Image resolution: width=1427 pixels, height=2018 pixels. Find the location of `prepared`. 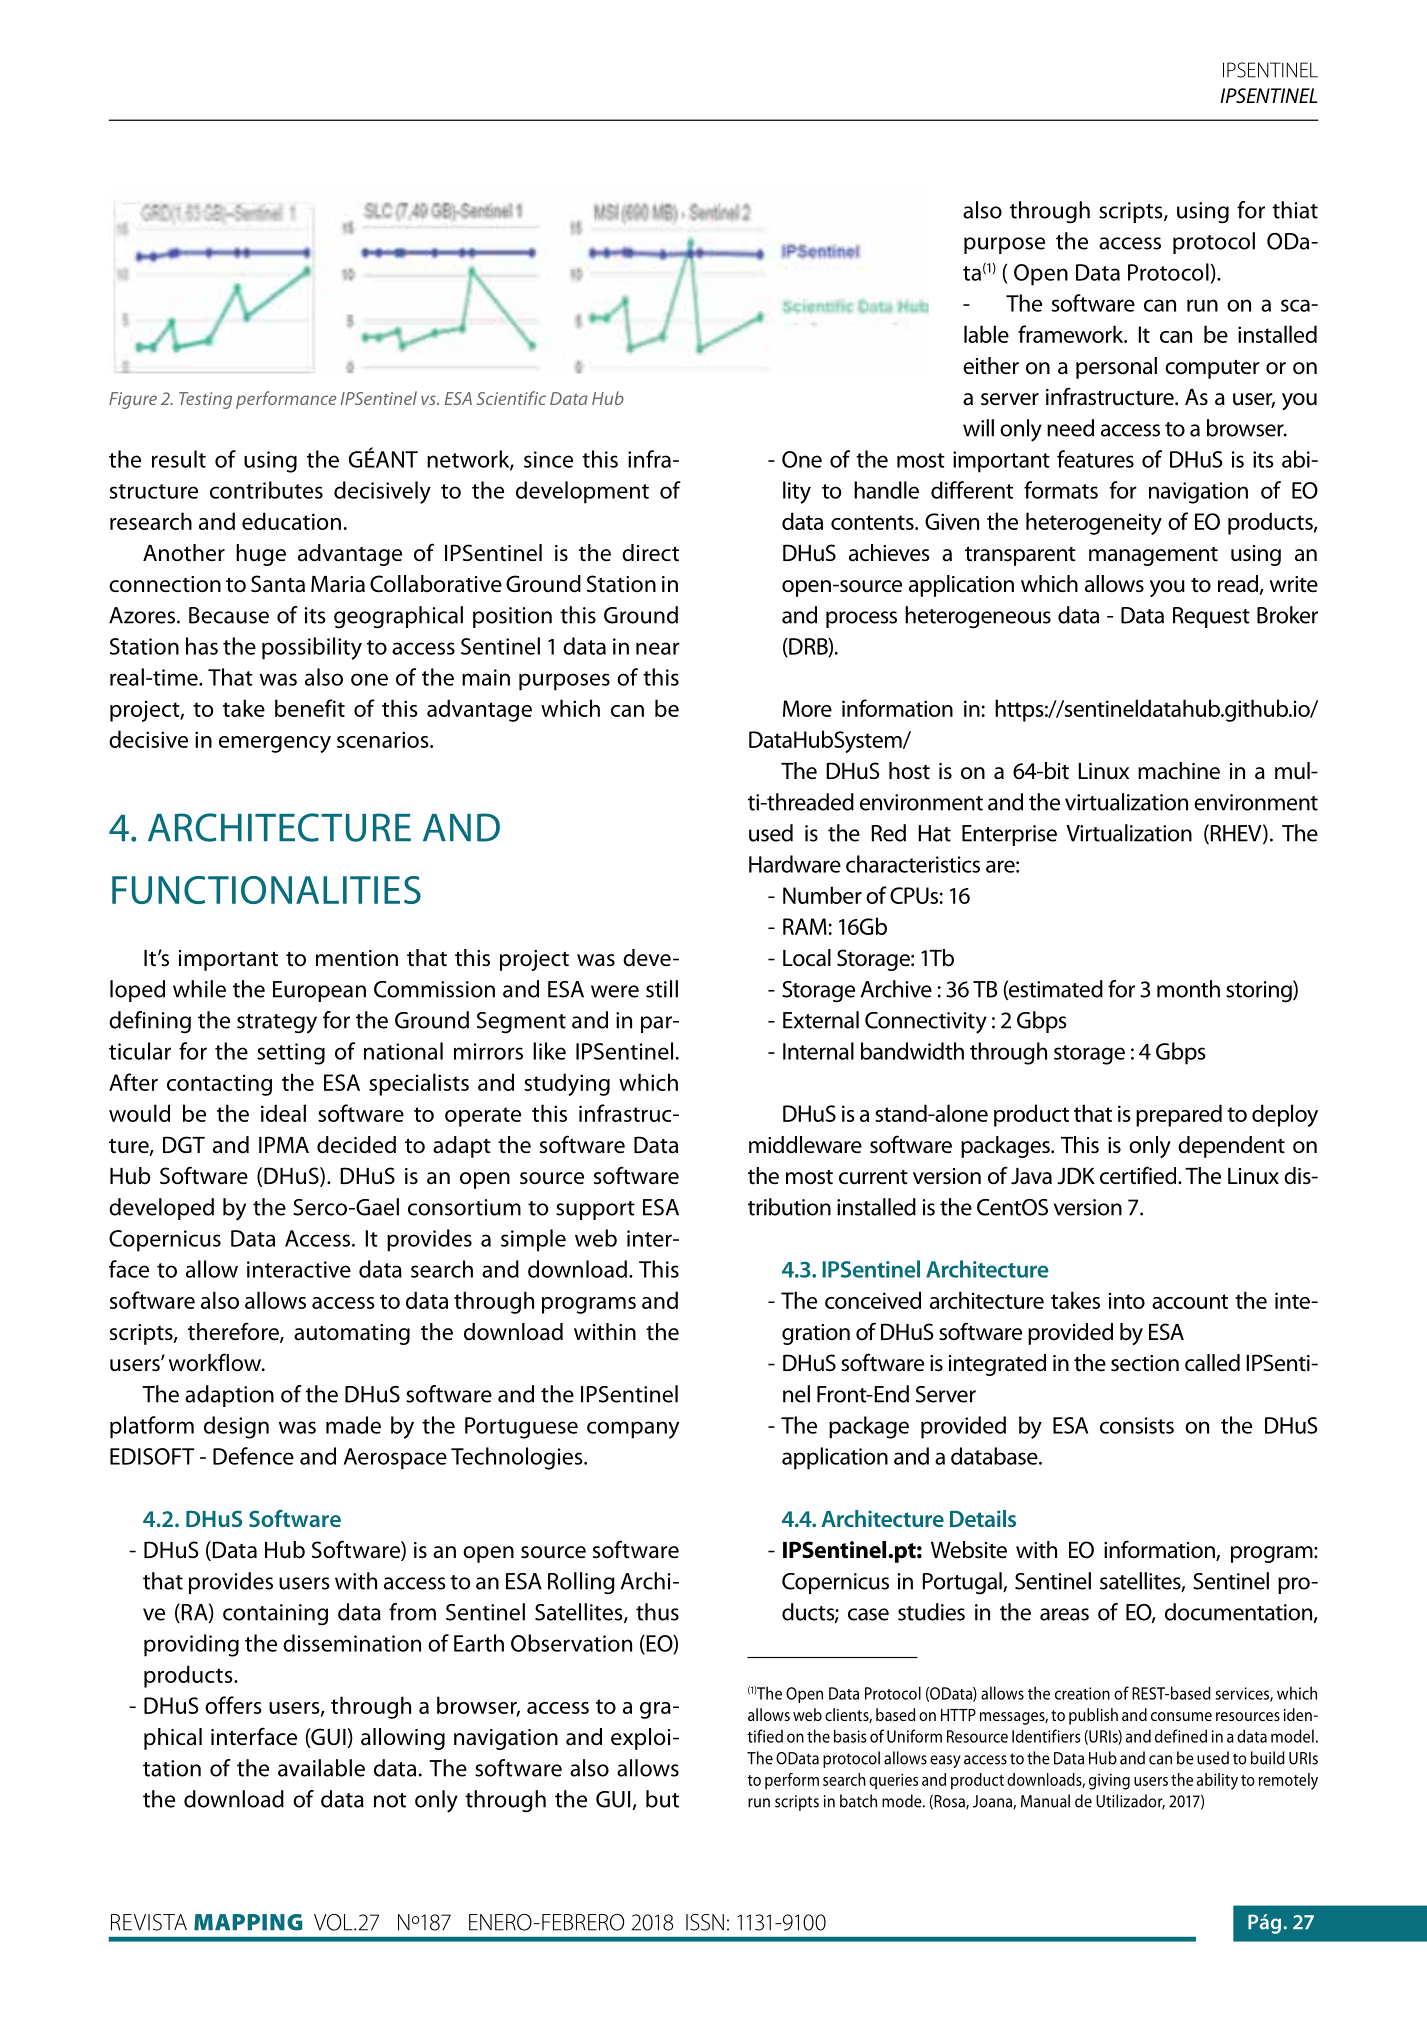

prepared is located at coordinates (1179, 1115).
